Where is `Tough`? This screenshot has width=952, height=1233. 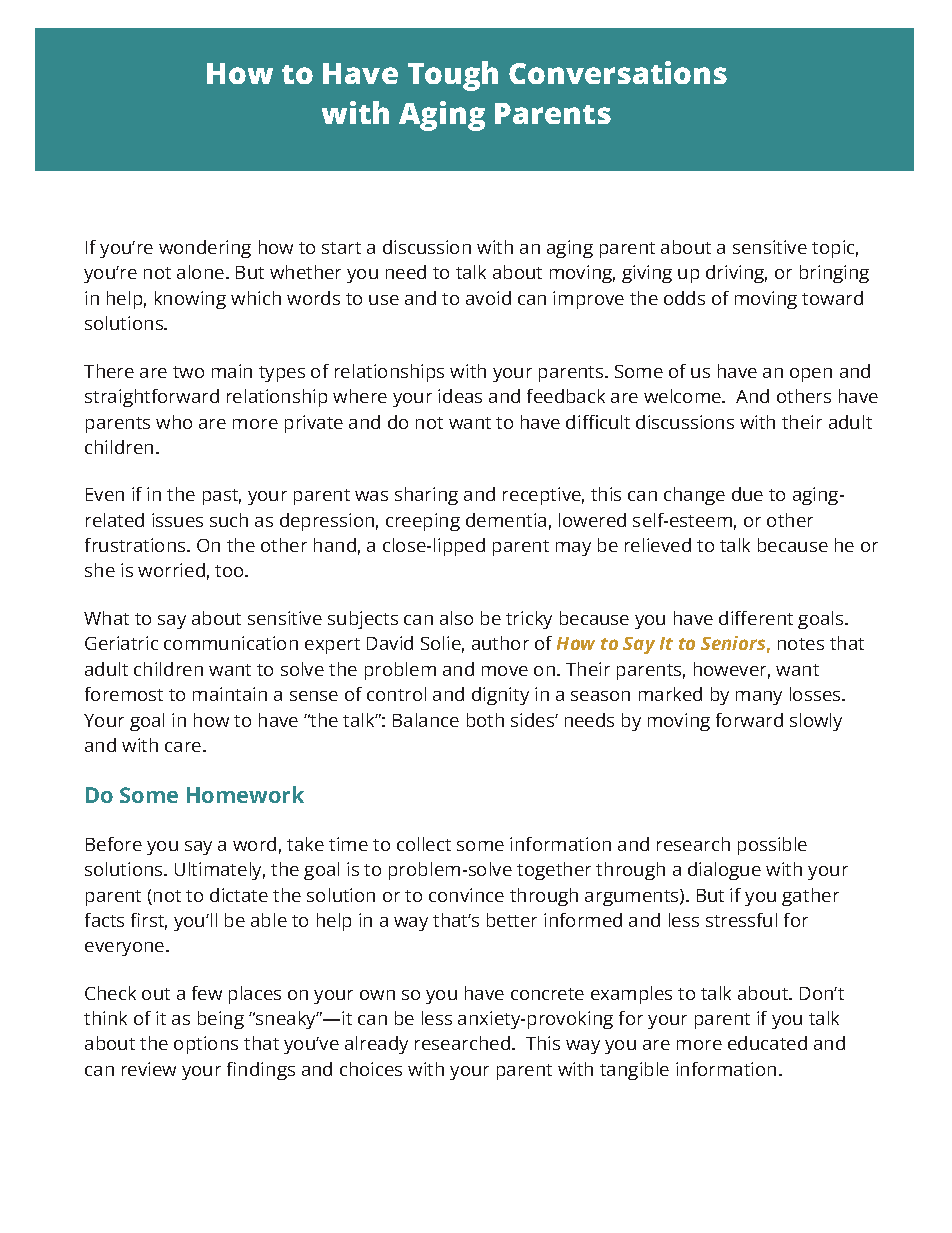
Tough is located at coordinates (453, 76).
